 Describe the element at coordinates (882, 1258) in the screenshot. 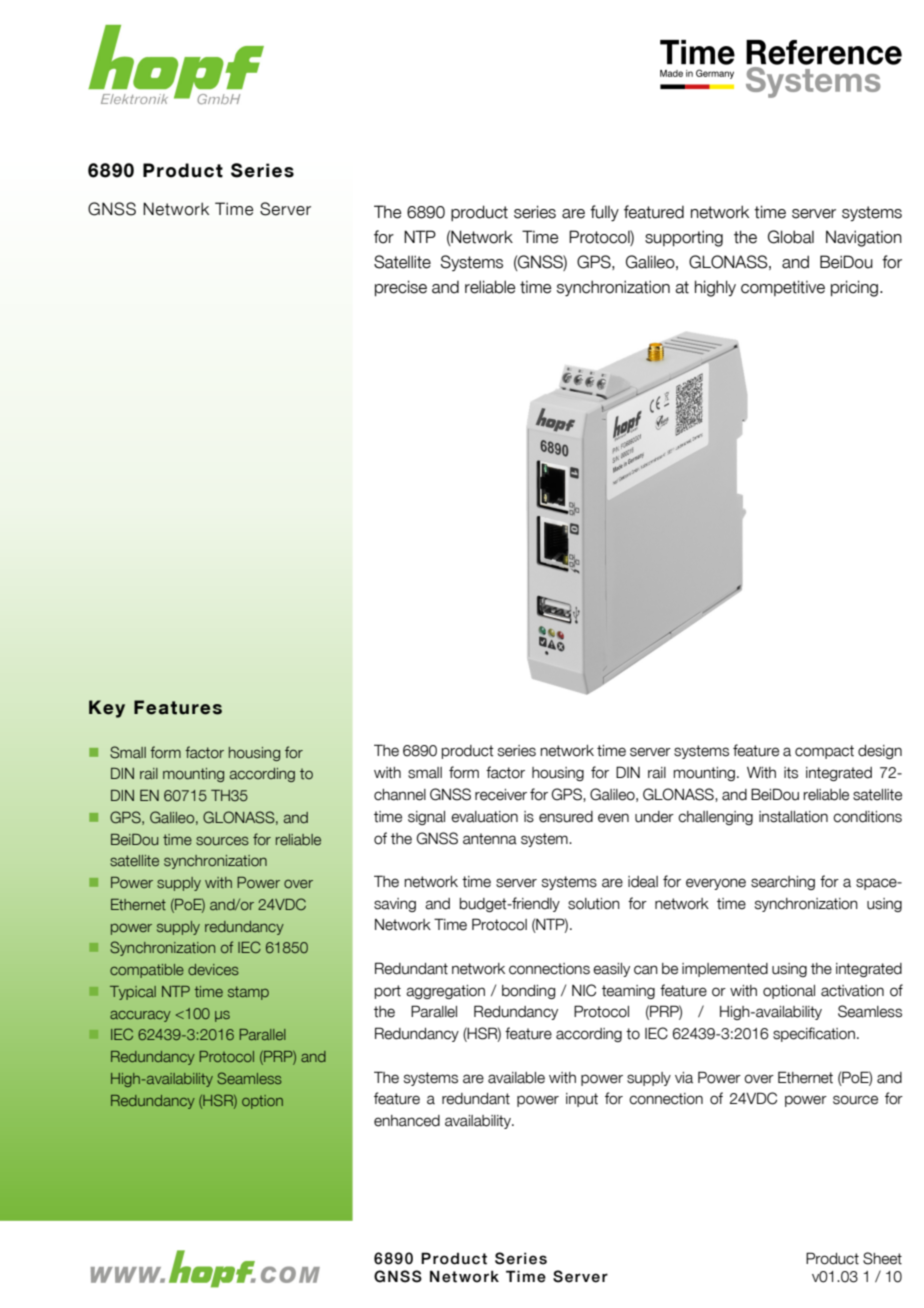

I see `Sheet` at that location.
